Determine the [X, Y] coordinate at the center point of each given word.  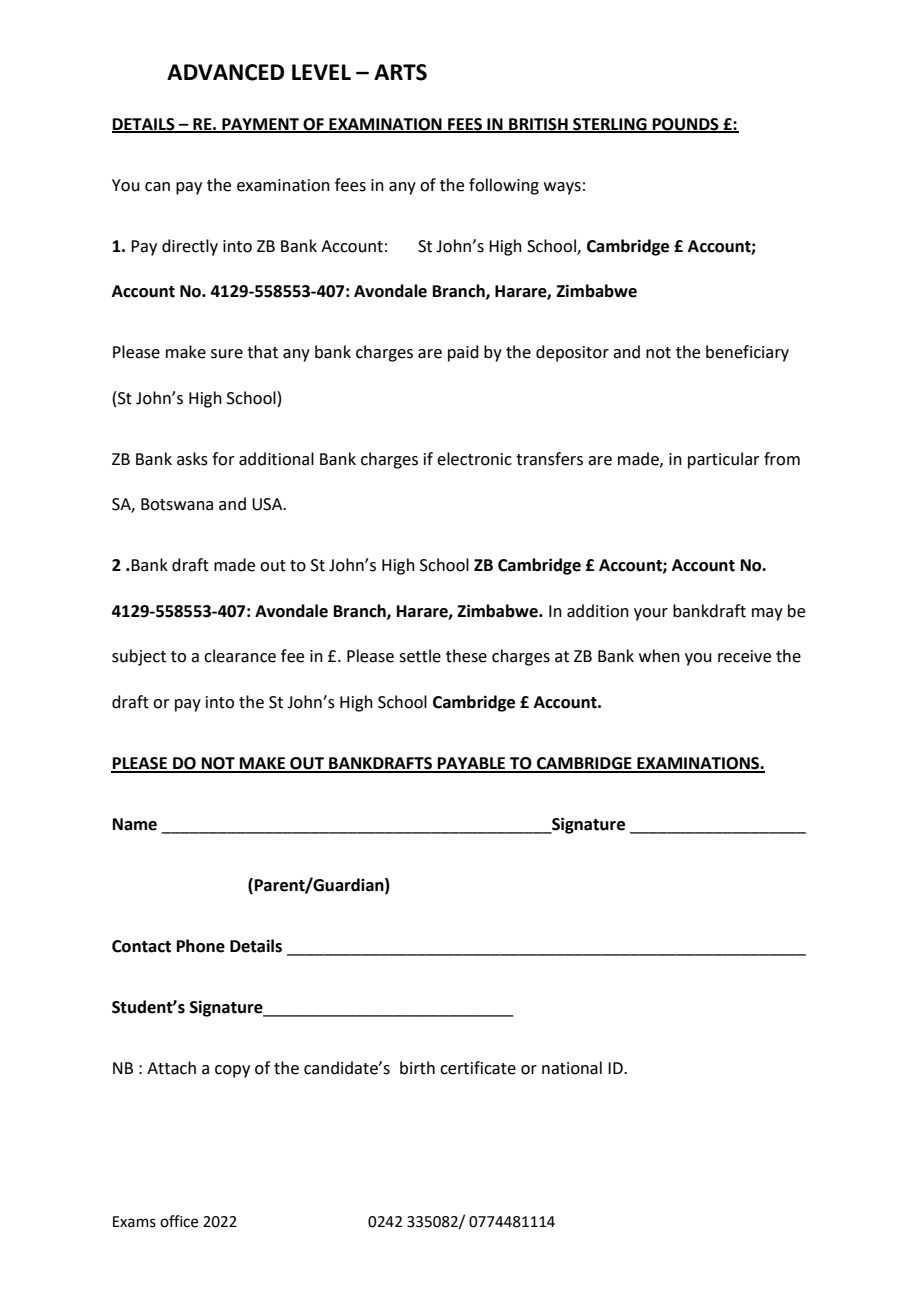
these [466, 656]
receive [744, 656]
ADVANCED [225, 72]
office [179, 1221]
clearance [240, 656]
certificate [478, 1068]
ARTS [400, 72]
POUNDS [686, 125]
